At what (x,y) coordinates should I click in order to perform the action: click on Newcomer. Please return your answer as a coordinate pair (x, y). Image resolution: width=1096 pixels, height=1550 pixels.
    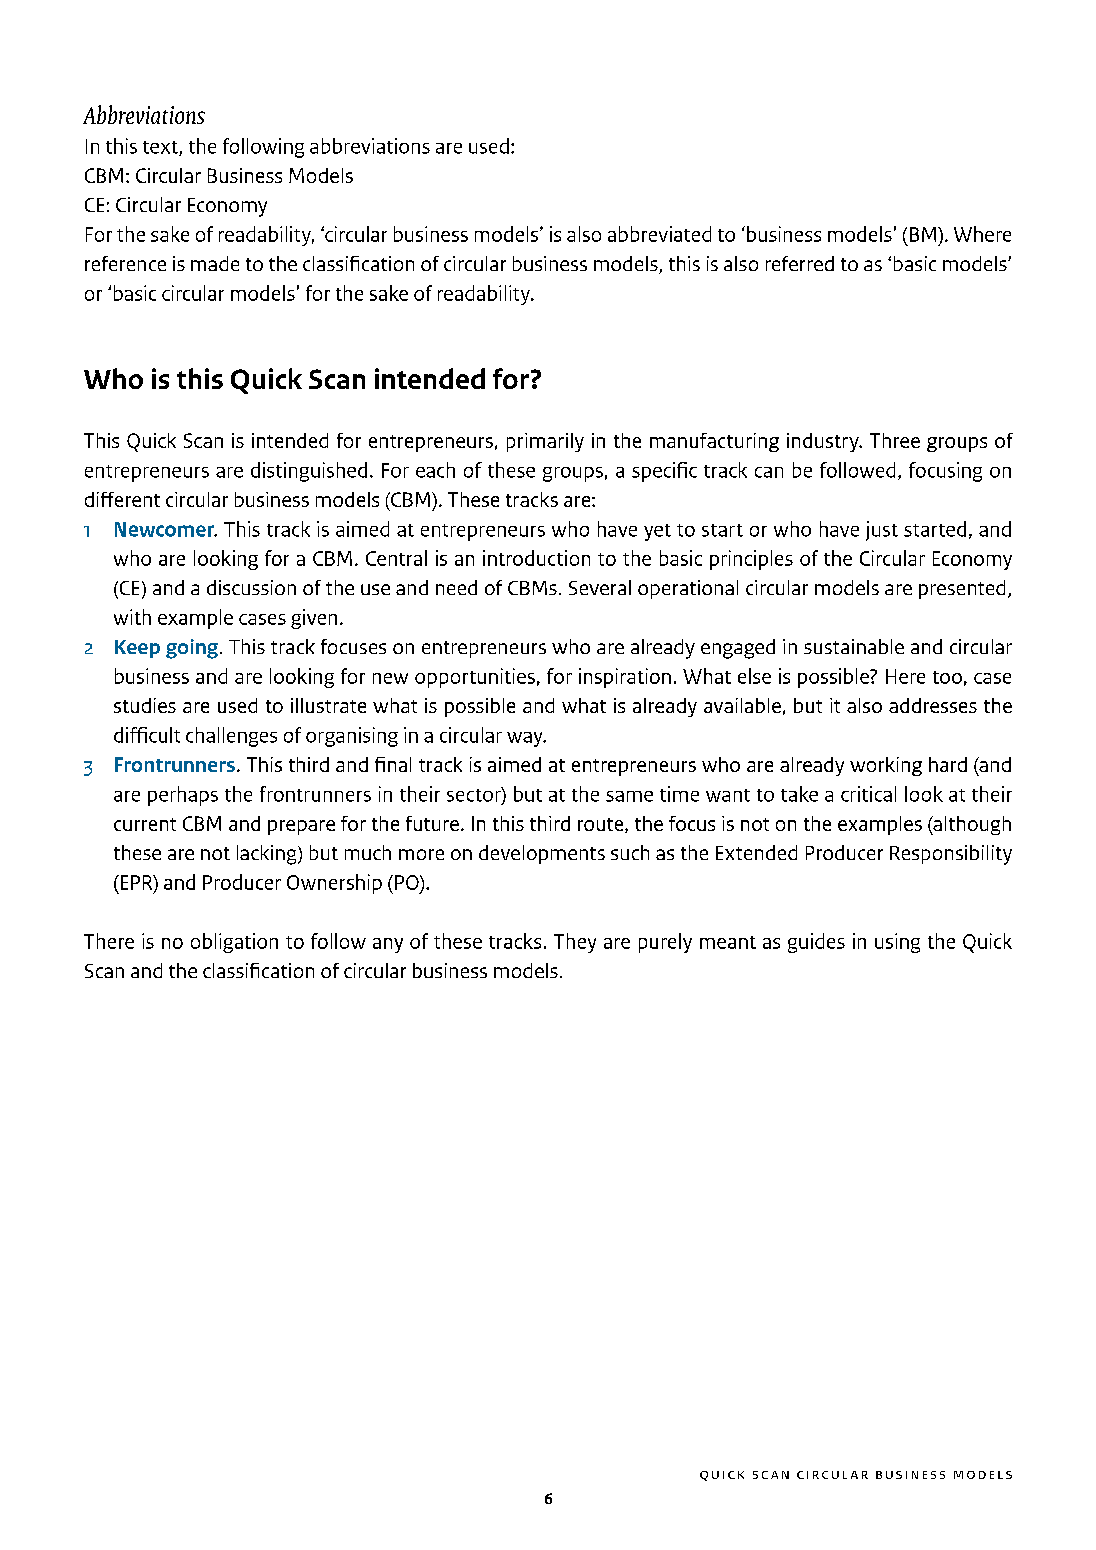
    Looking at the image, I should click on (166, 529).
